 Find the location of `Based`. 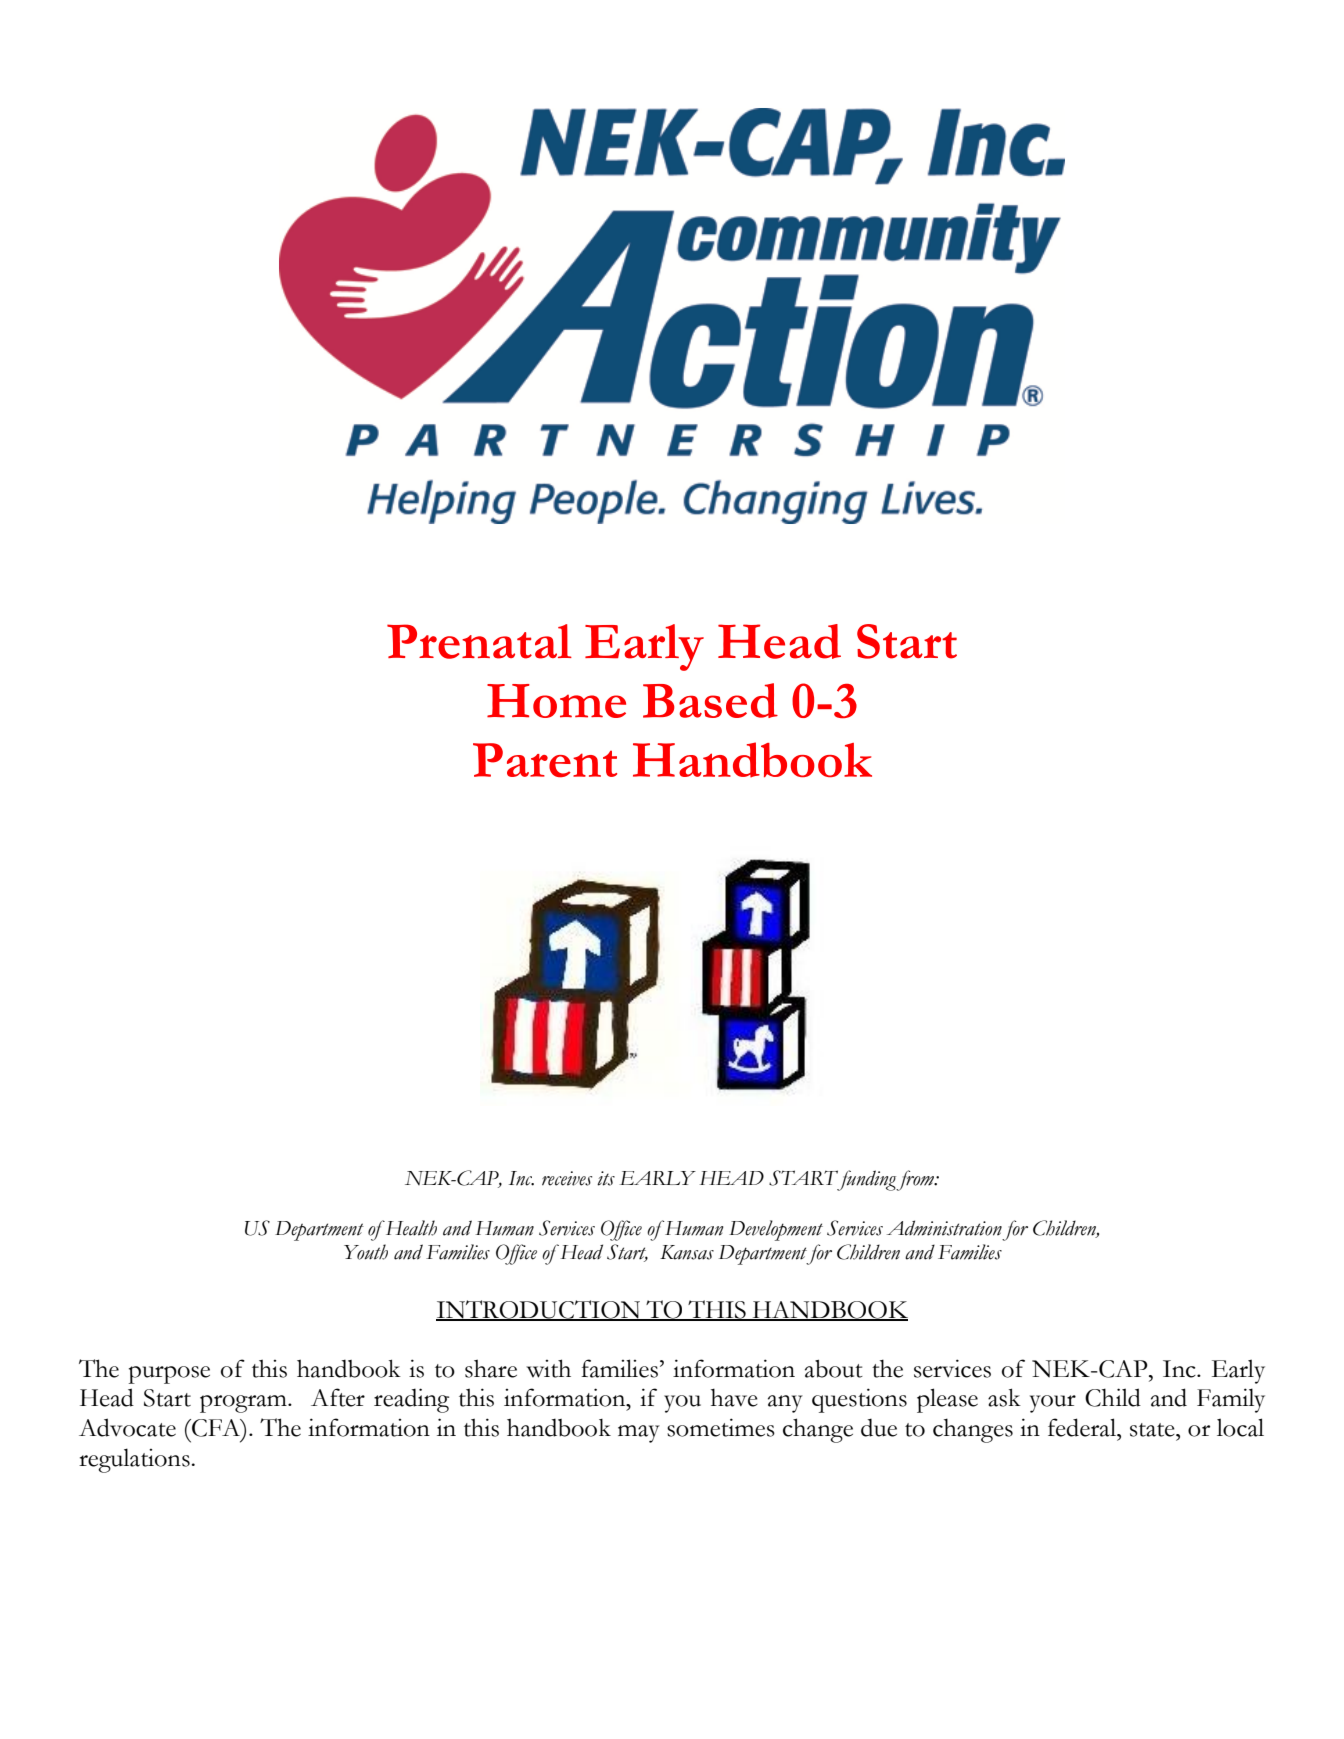

Based is located at coordinates (710, 700).
